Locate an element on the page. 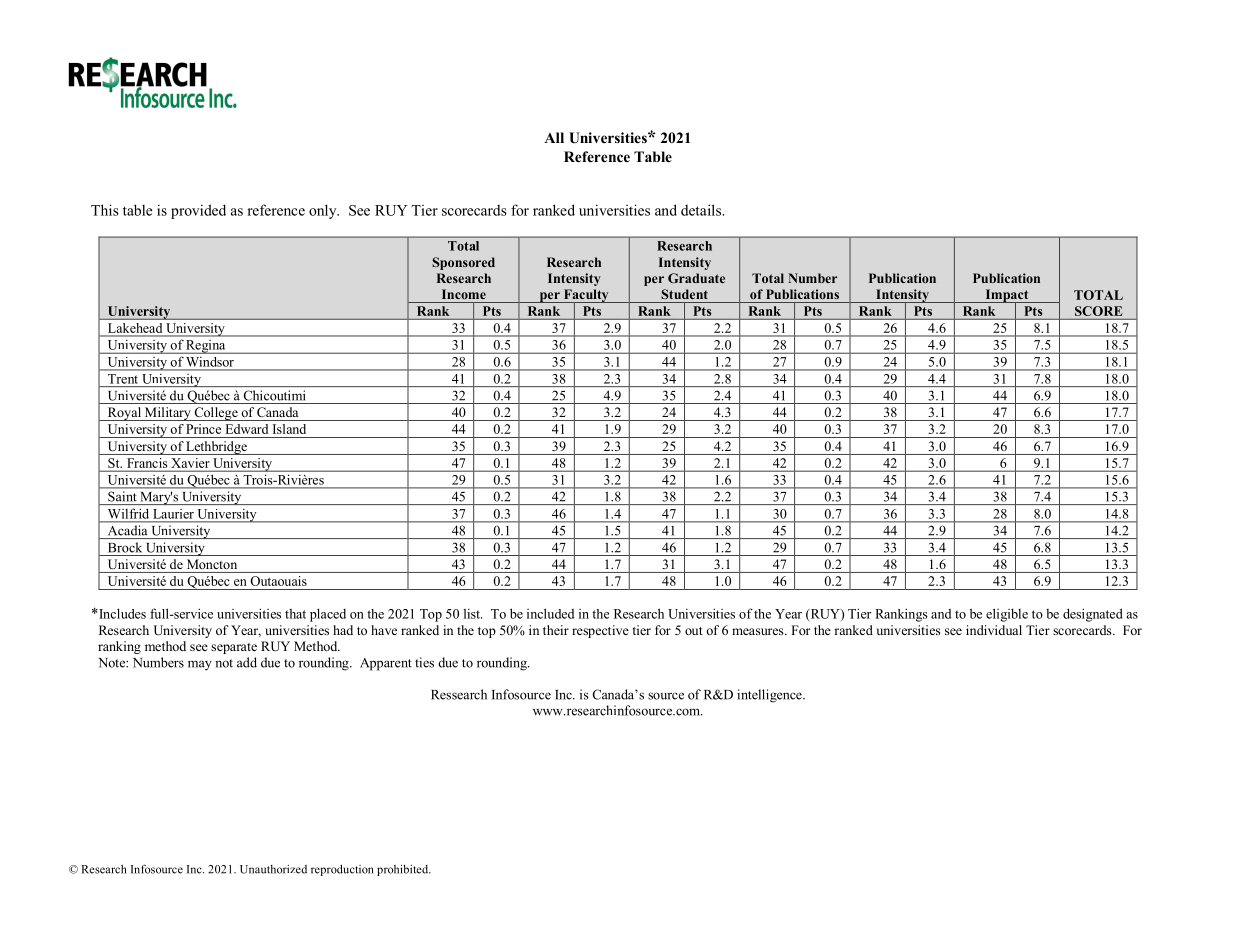  Sponsored is located at coordinates (463, 263).
